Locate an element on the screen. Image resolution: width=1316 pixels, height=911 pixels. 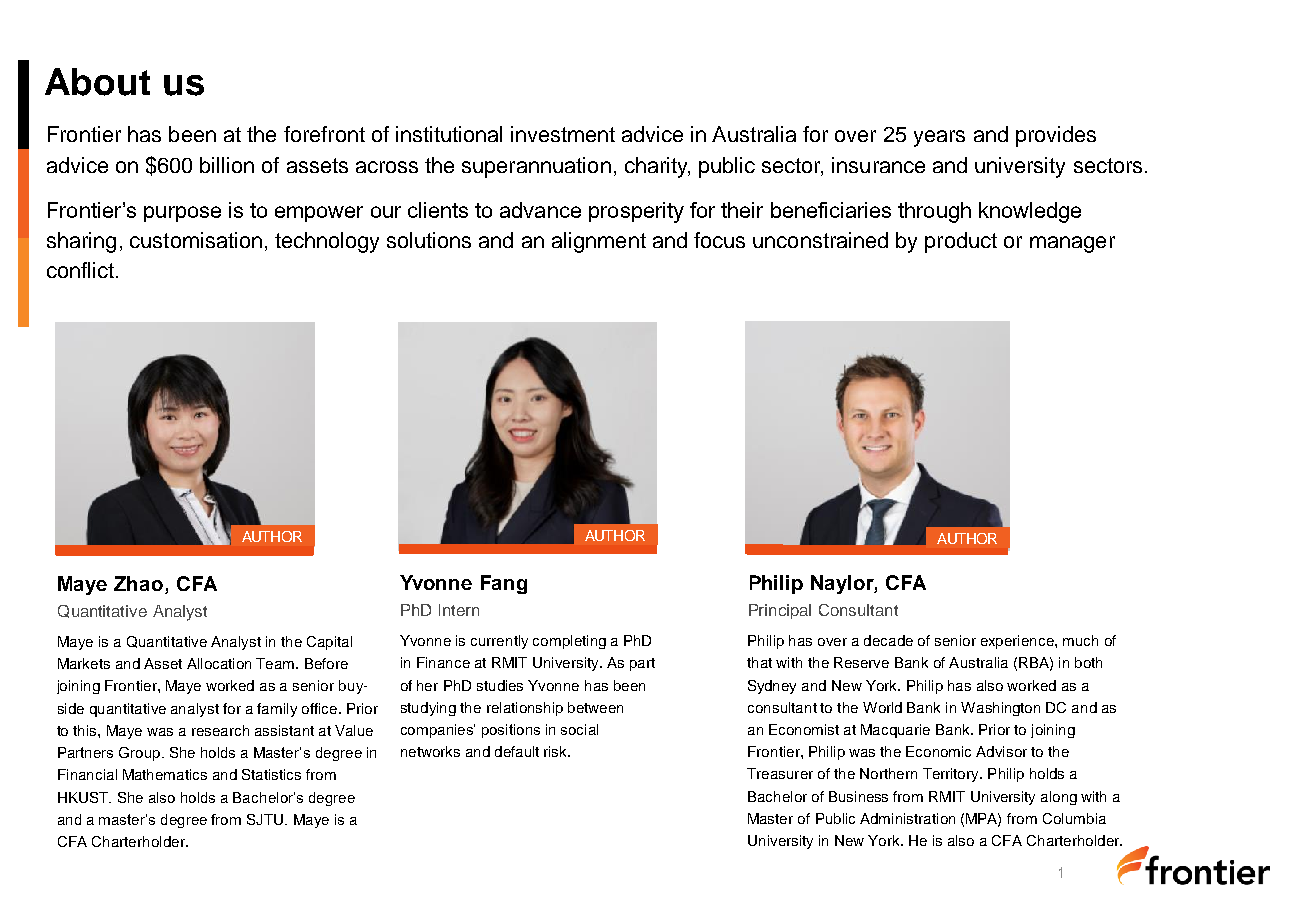
customisation is located at coordinates (196, 240).
